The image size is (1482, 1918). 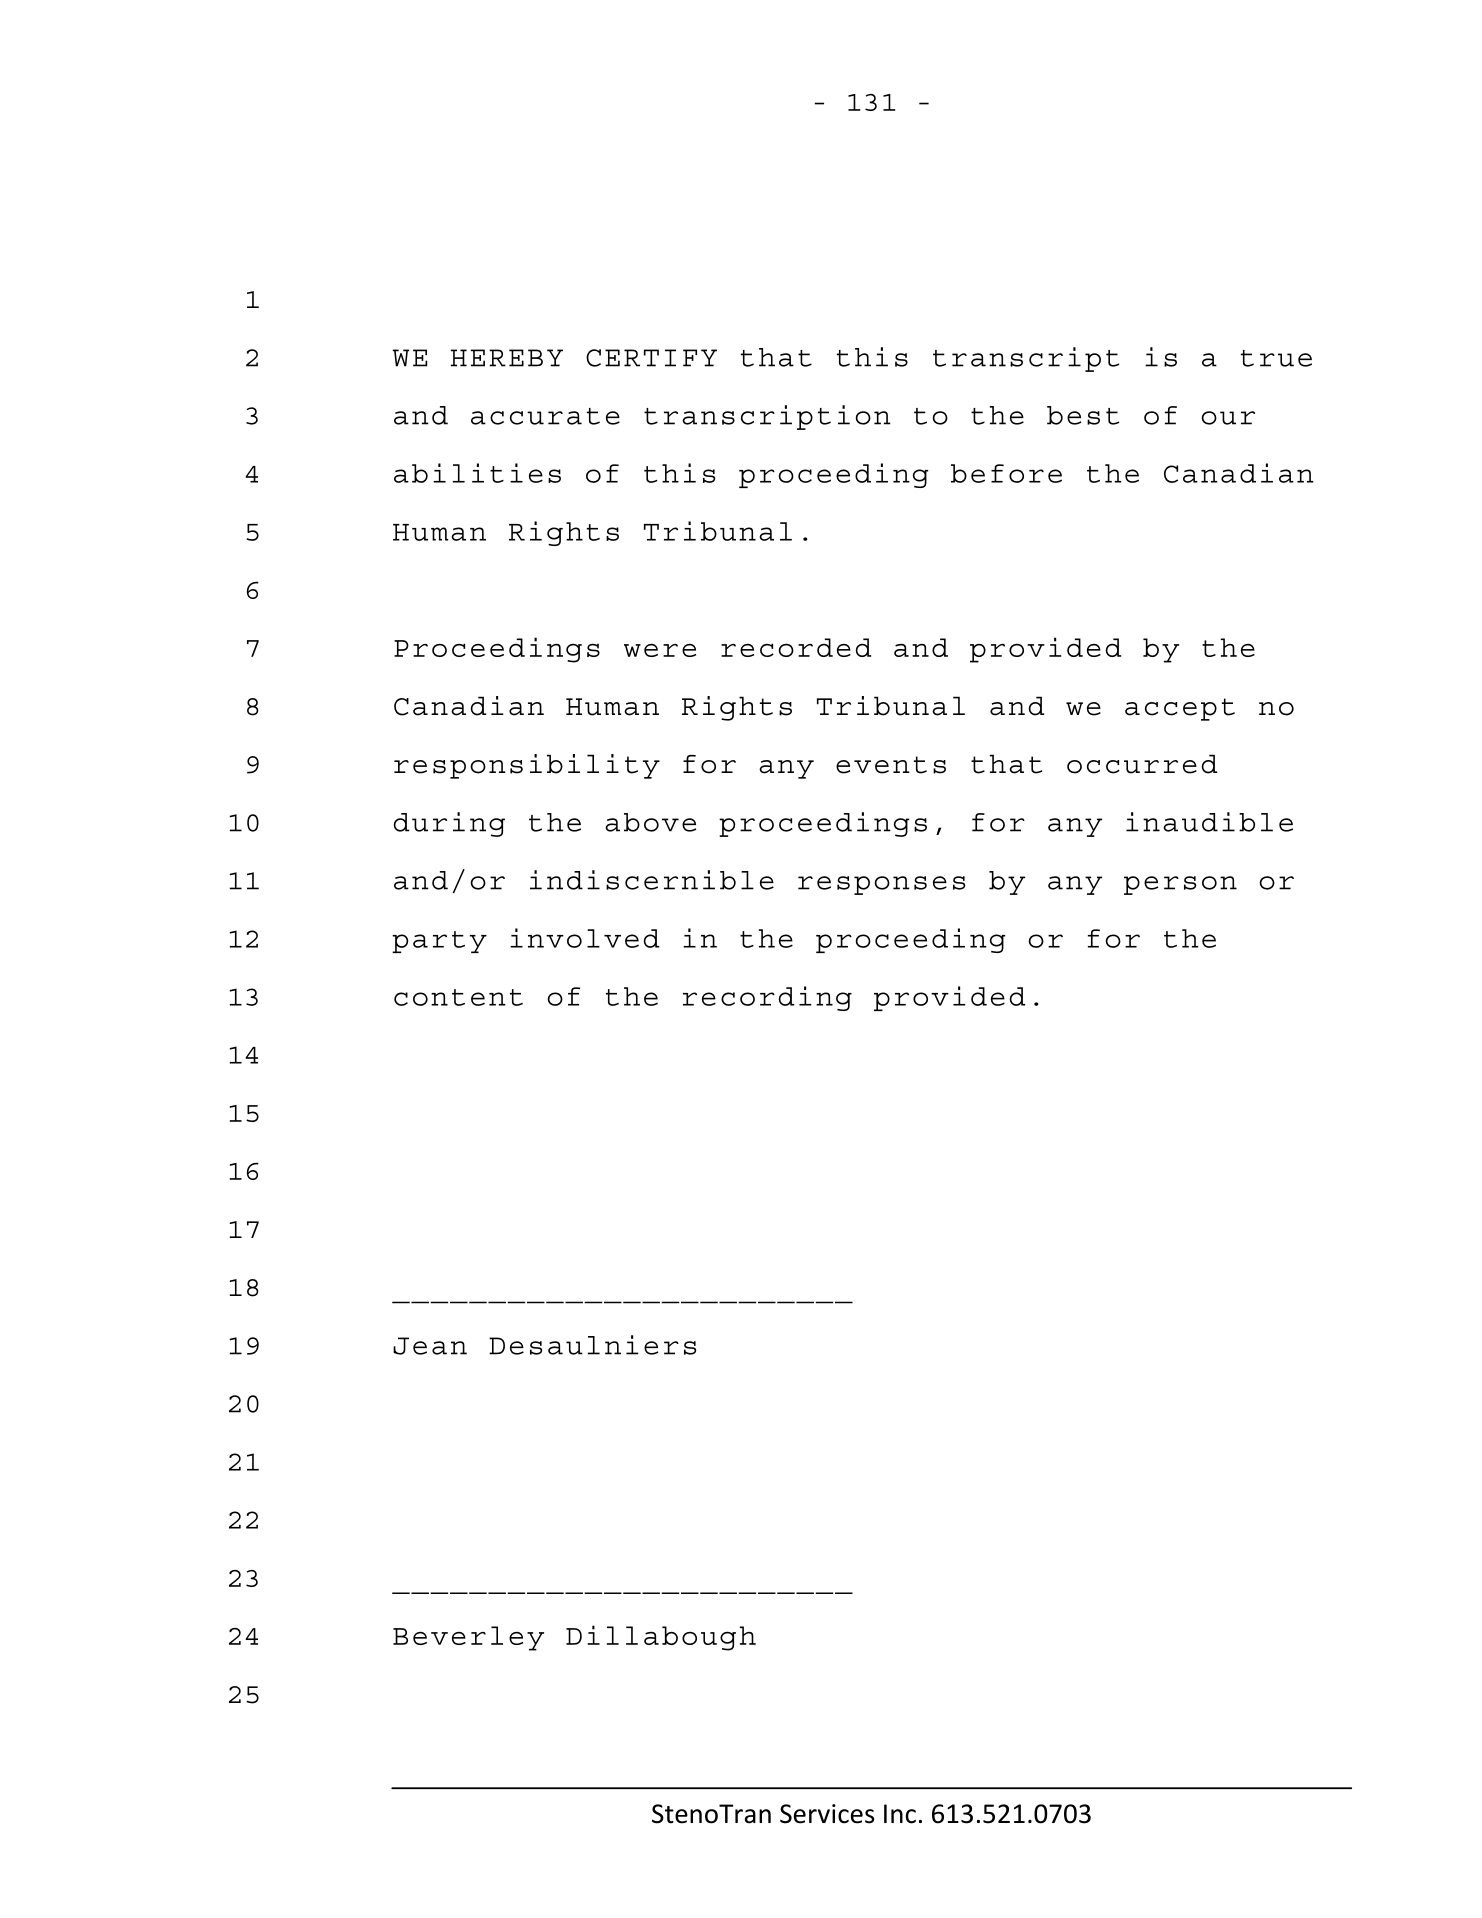 What do you see at coordinates (545, 416) in the screenshot?
I see `accurate` at bounding box center [545, 416].
